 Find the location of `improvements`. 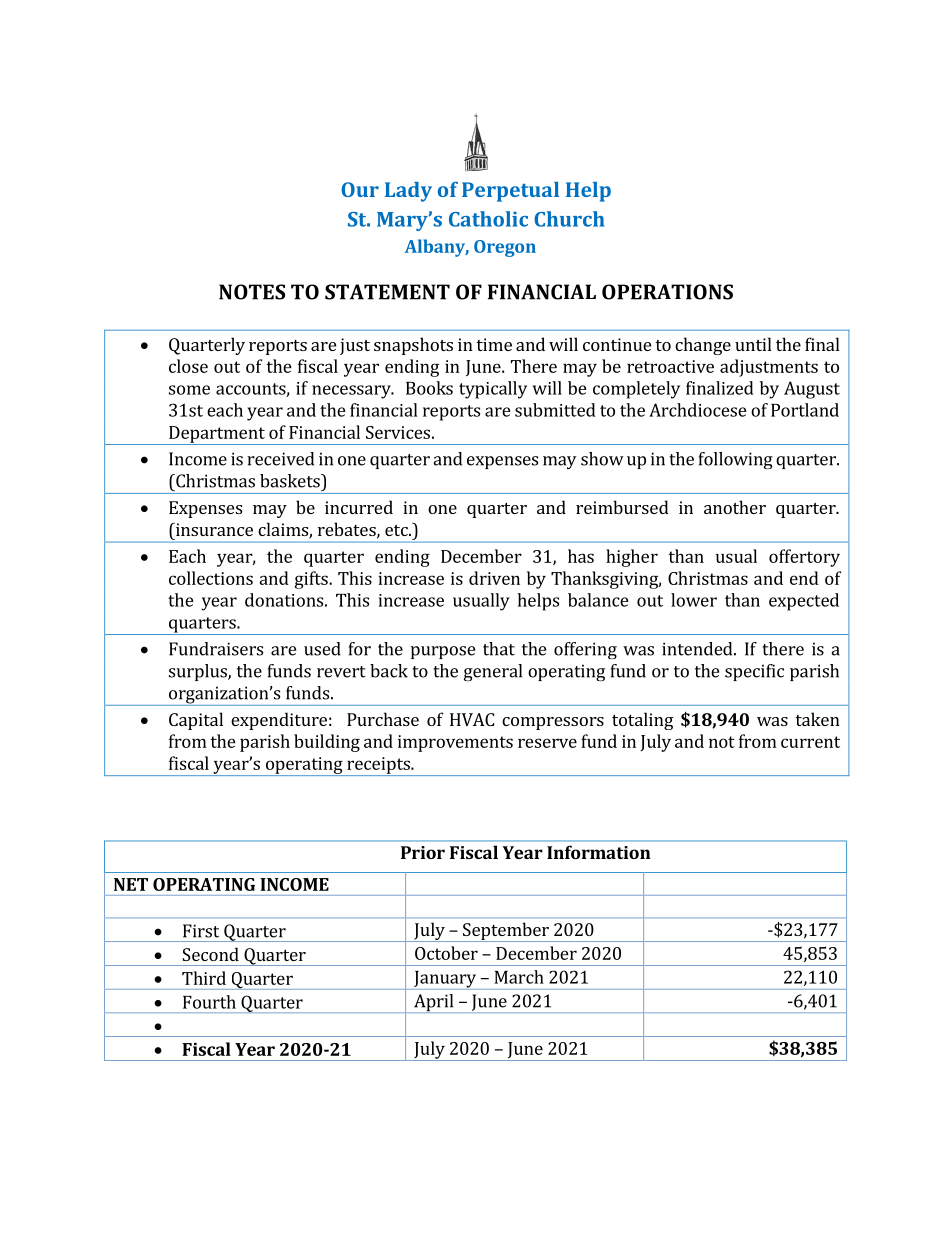

improvements is located at coordinates (455, 743).
